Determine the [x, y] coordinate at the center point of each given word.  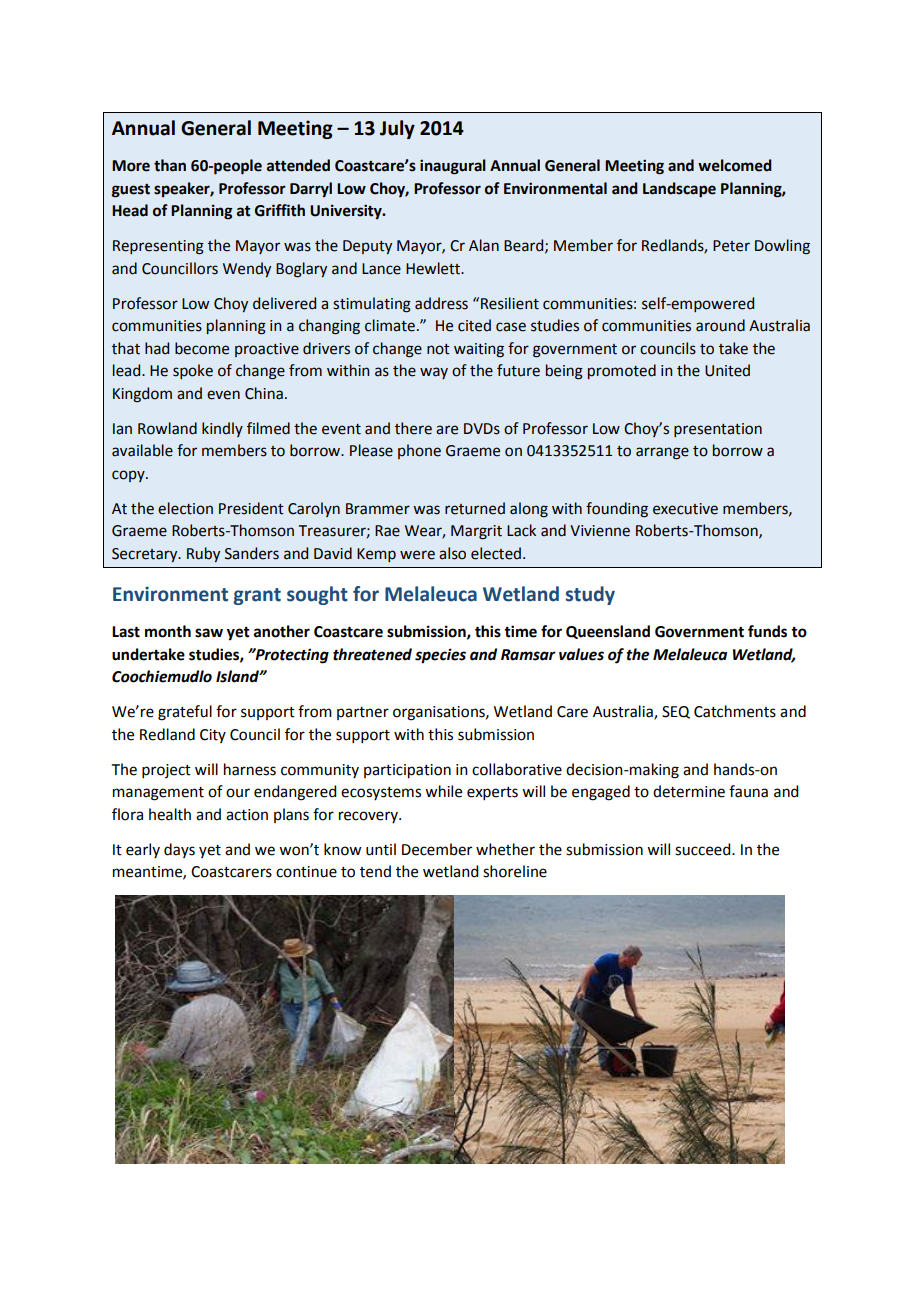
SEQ [676, 712]
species [440, 656]
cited [474, 325]
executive [685, 509]
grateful [185, 713]
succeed [704, 849]
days [179, 850]
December [437, 849]
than [170, 165]
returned [475, 508]
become [202, 348]
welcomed [735, 165]
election [185, 508]
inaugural [453, 167]
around [720, 325]
